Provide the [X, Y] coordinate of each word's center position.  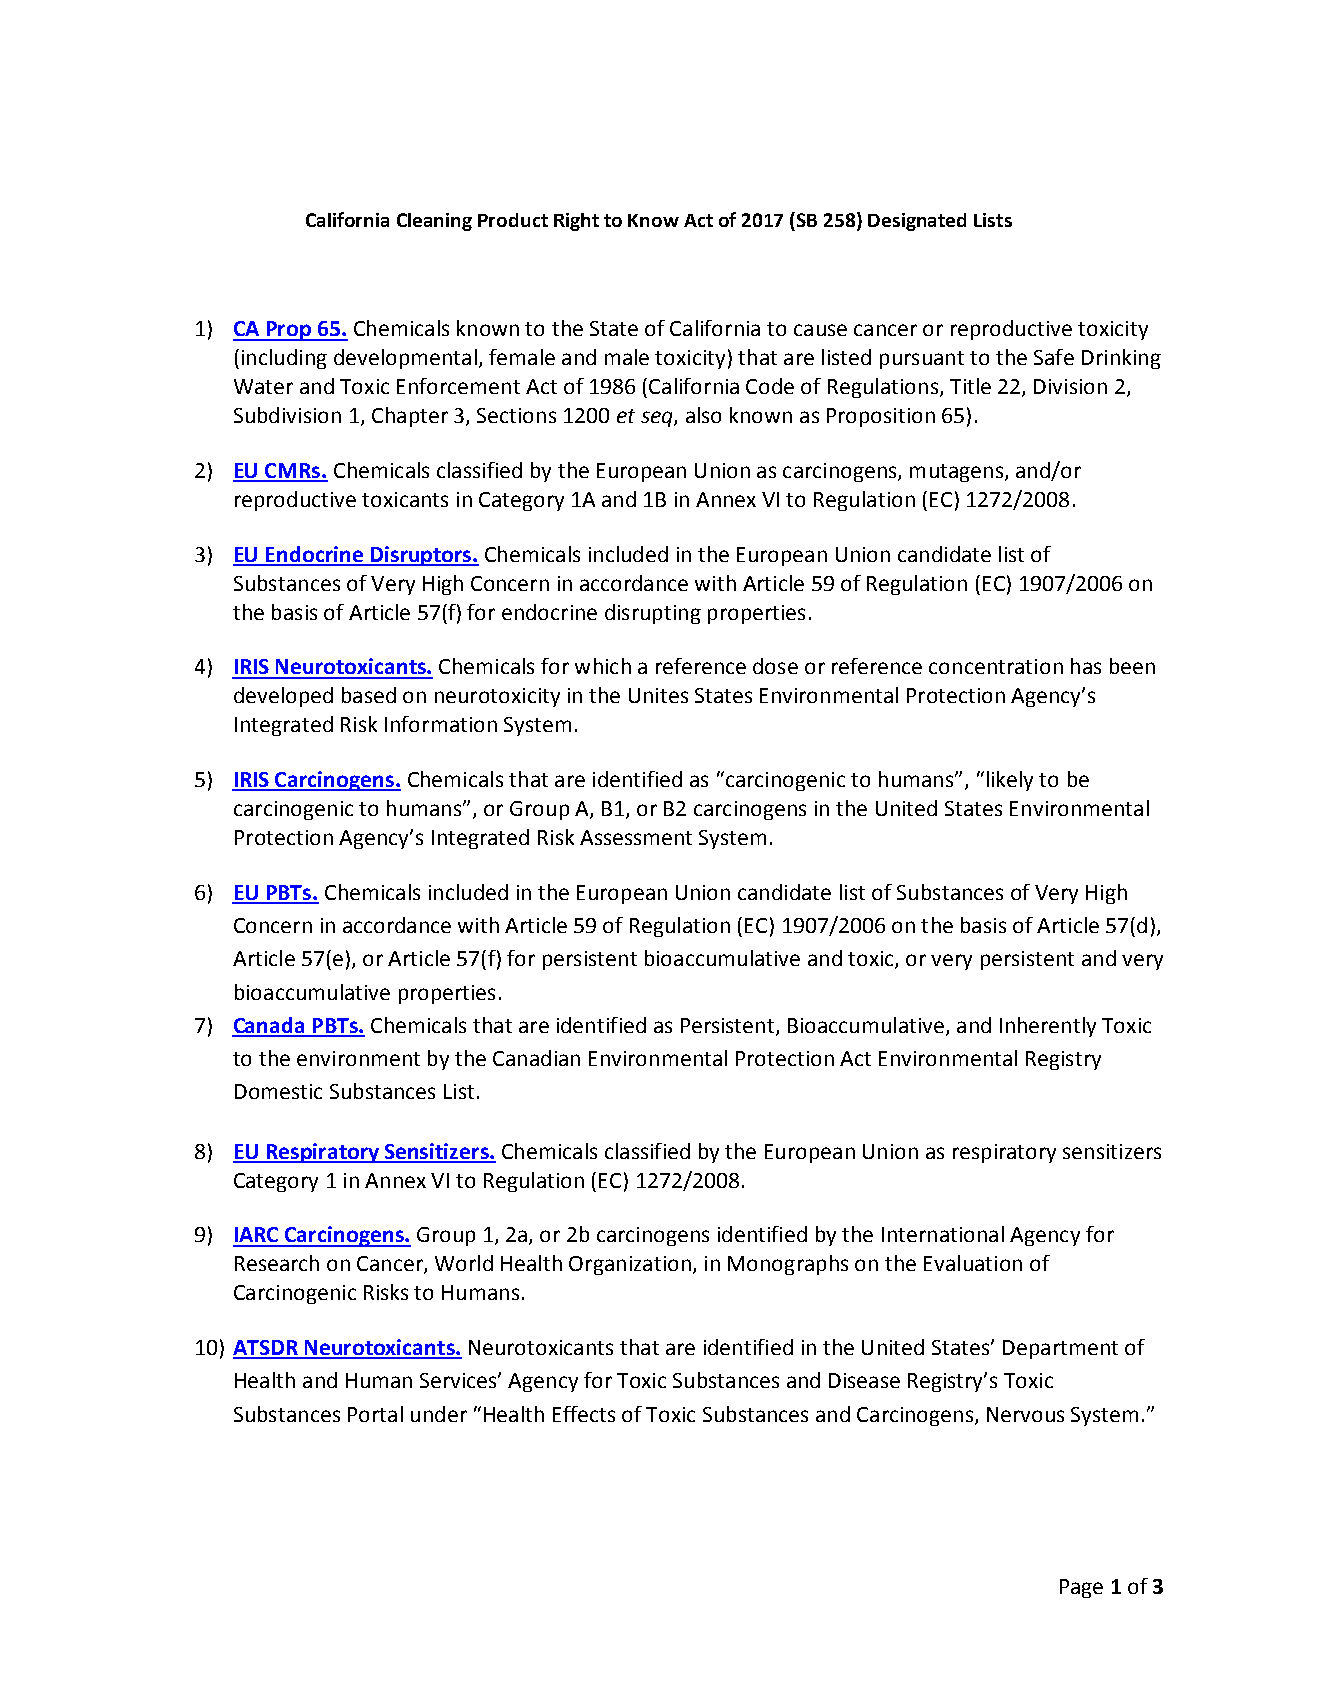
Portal [375, 1414]
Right [576, 222]
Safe [1054, 357]
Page [1081, 1588]
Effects [584, 1414]
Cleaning [434, 222]
